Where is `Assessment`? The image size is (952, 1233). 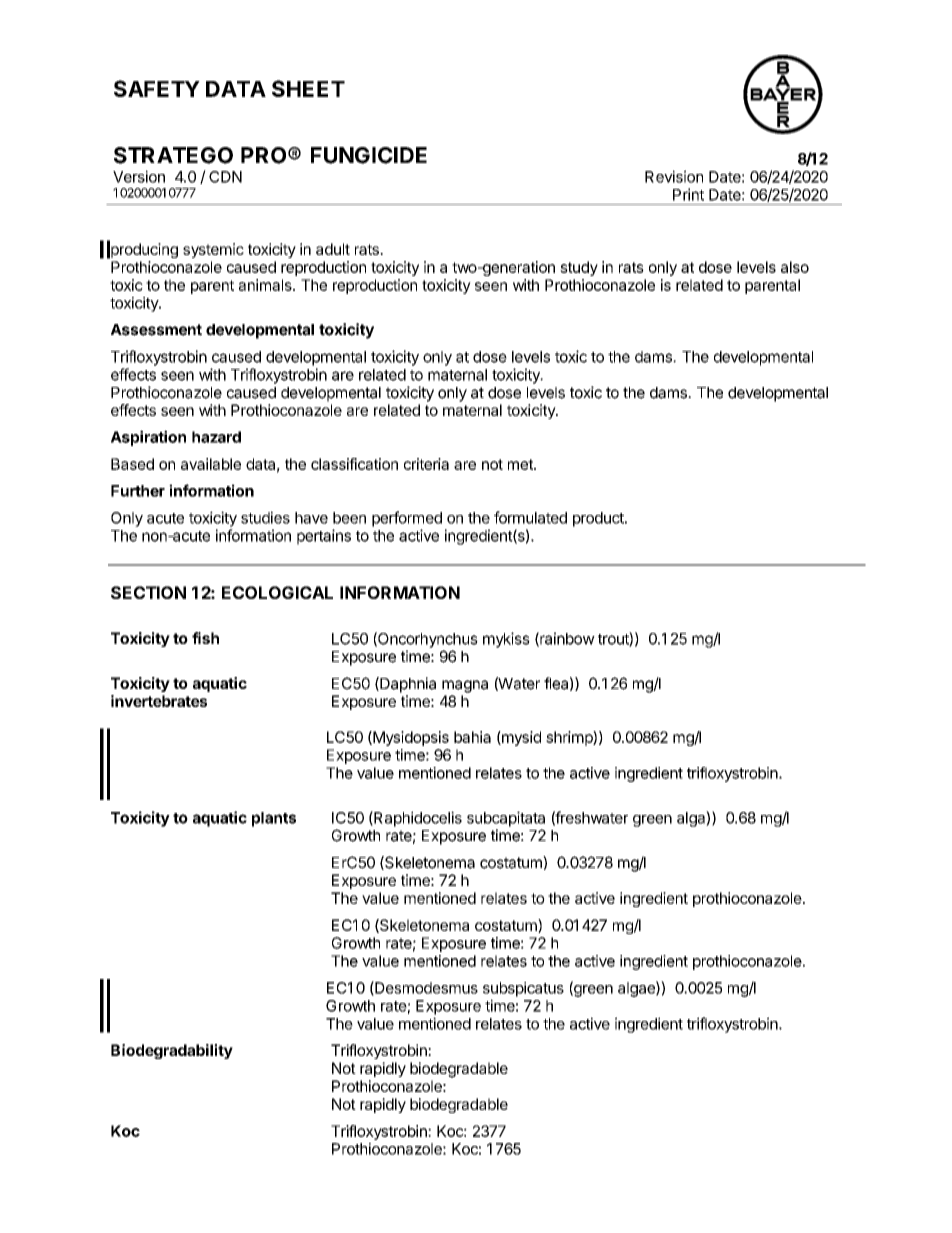 Assessment is located at coordinates (156, 330).
